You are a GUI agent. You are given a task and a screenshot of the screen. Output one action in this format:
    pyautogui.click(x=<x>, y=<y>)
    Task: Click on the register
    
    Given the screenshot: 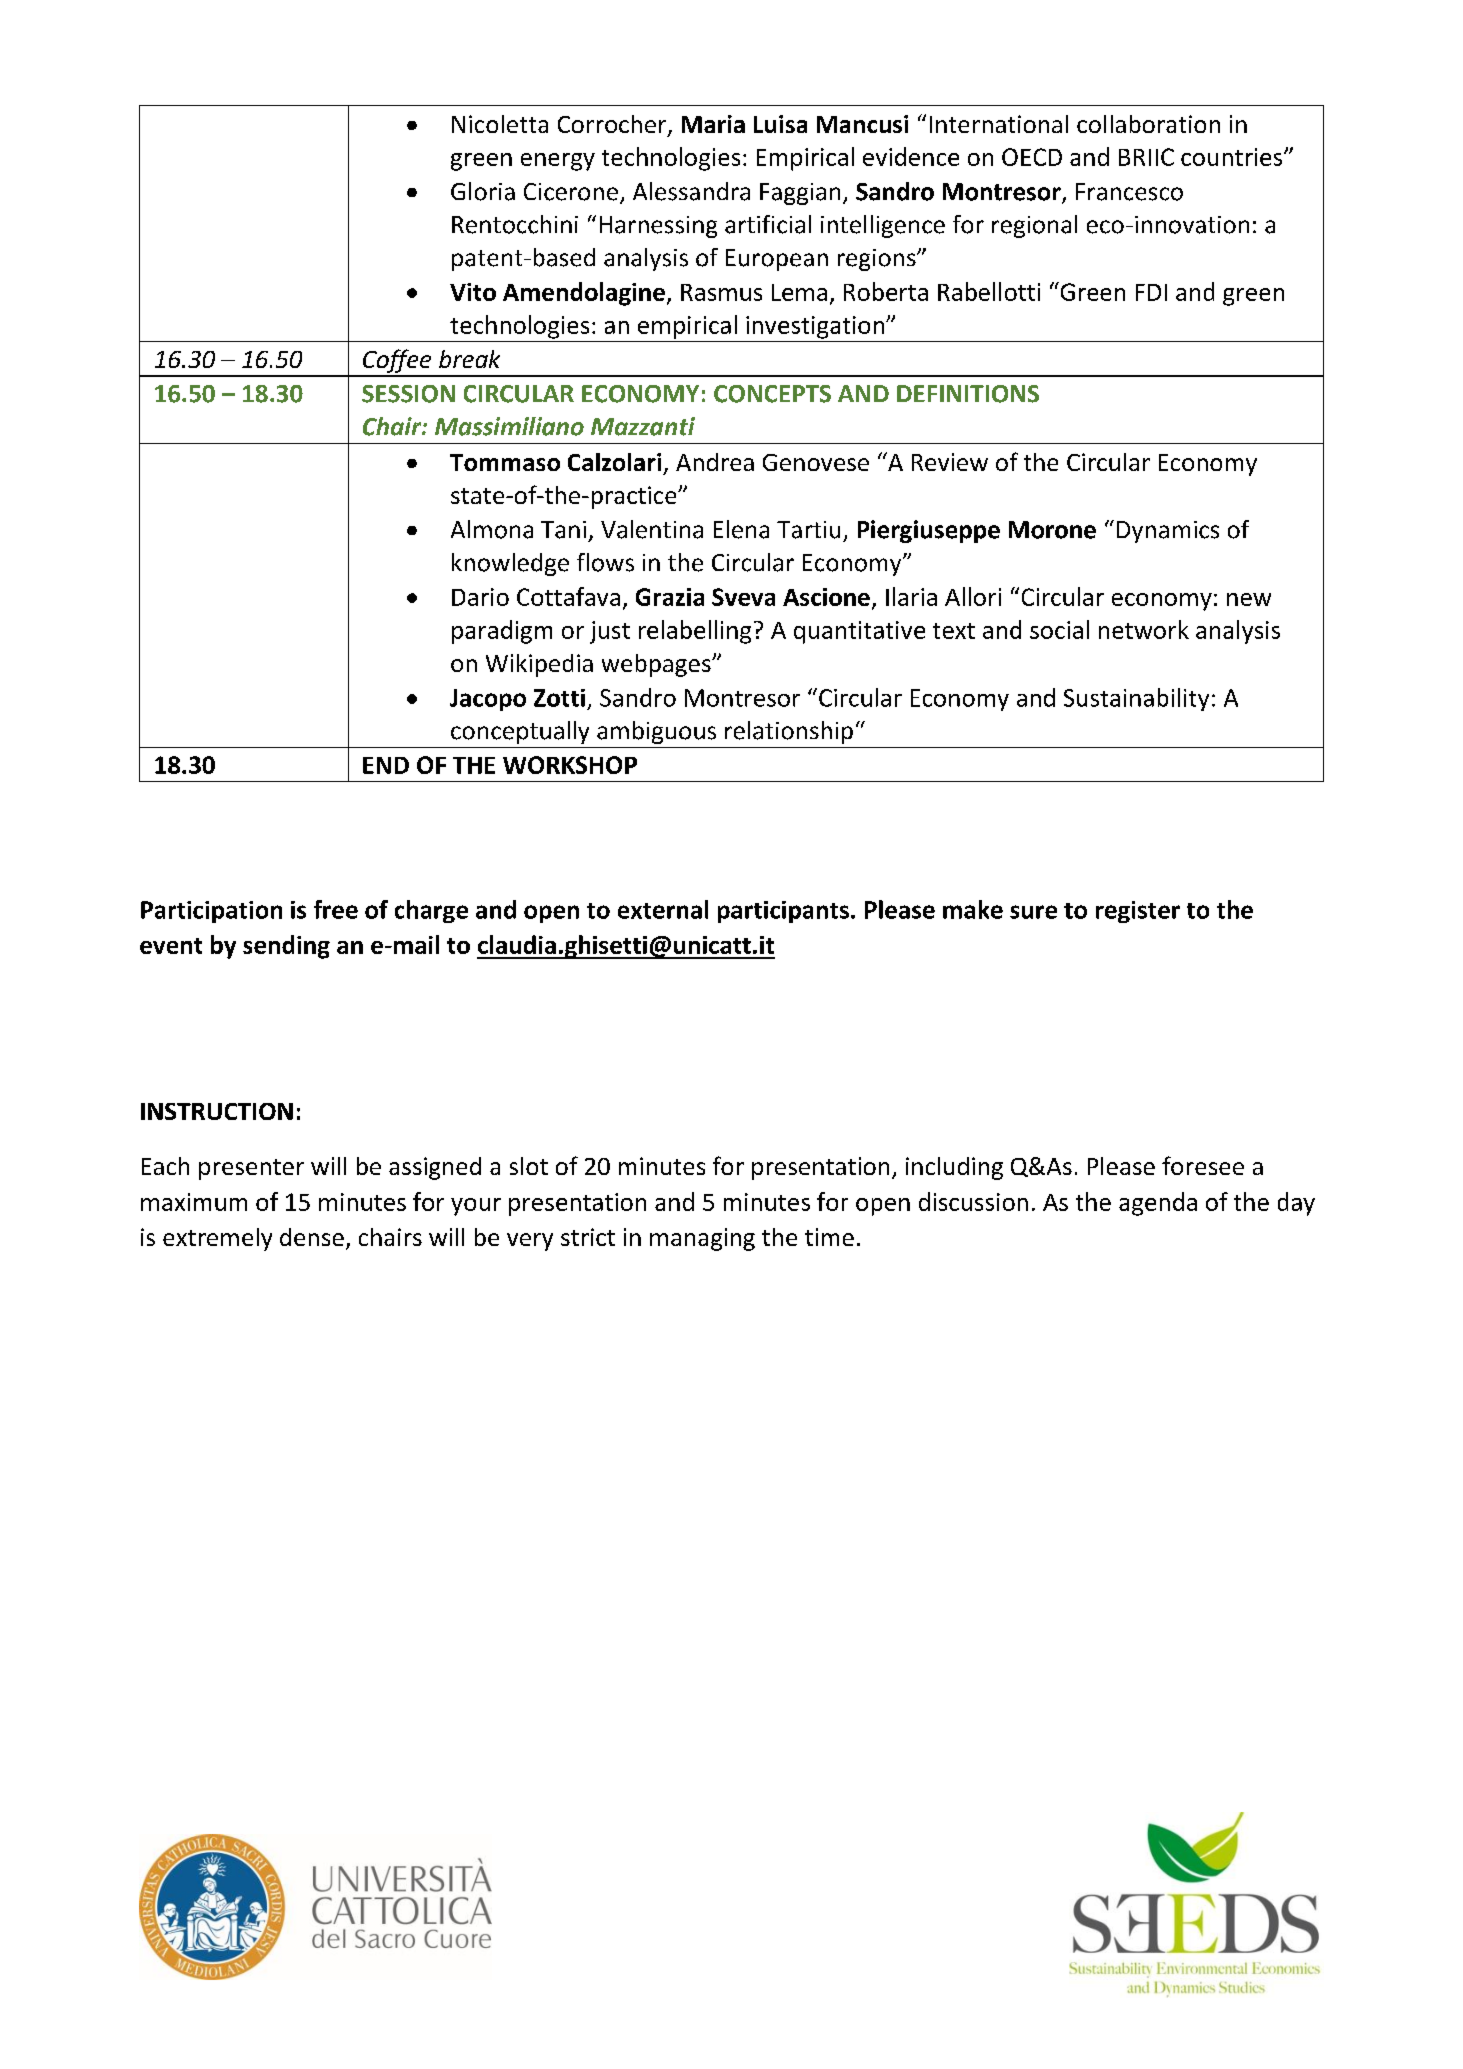 What is the action you would take?
    pyautogui.click(x=1138, y=912)
